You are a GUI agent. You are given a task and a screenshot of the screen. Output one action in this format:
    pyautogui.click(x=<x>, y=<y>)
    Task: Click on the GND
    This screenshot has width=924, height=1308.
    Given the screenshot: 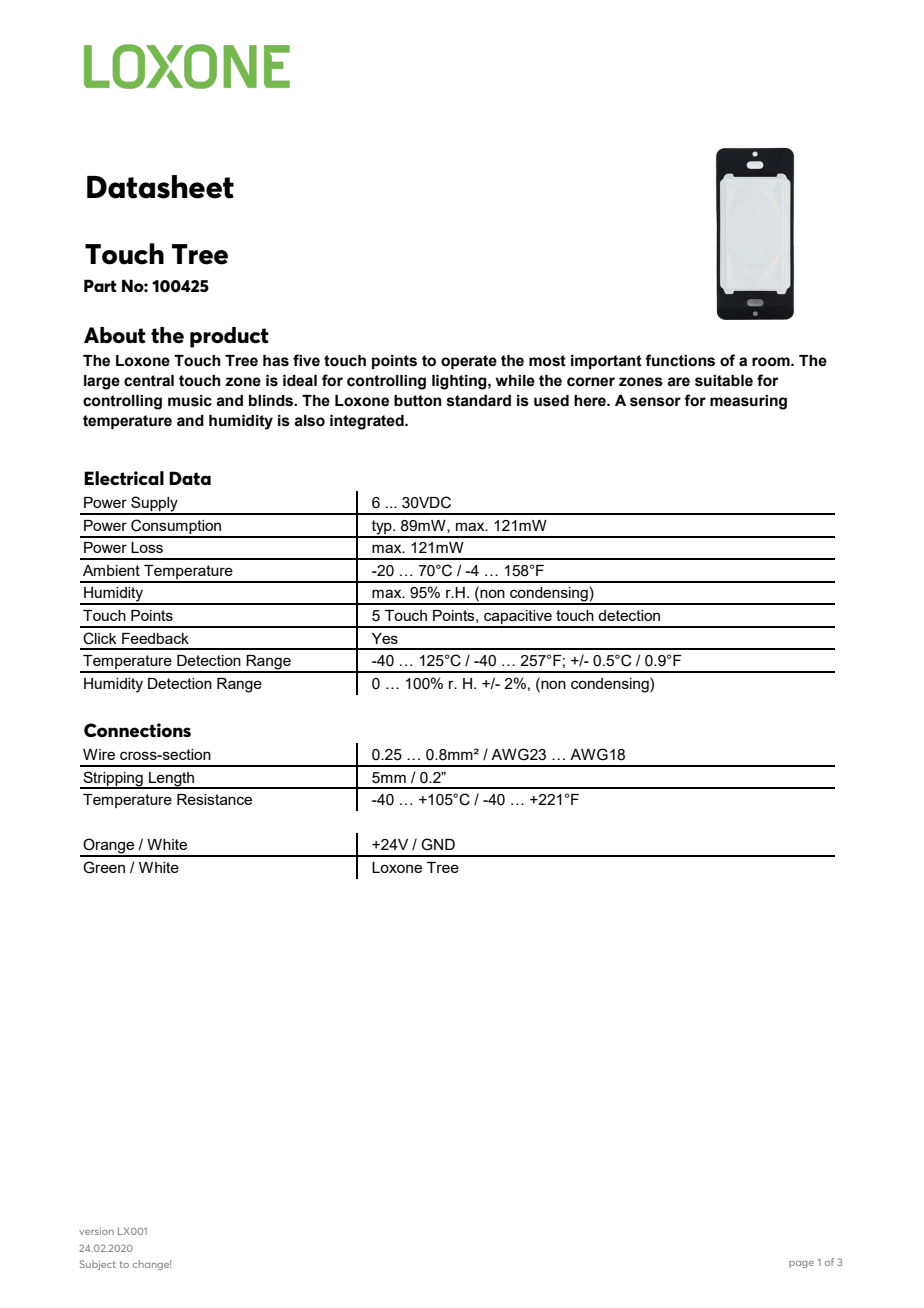 What is the action you would take?
    pyautogui.click(x=438, y=844)
